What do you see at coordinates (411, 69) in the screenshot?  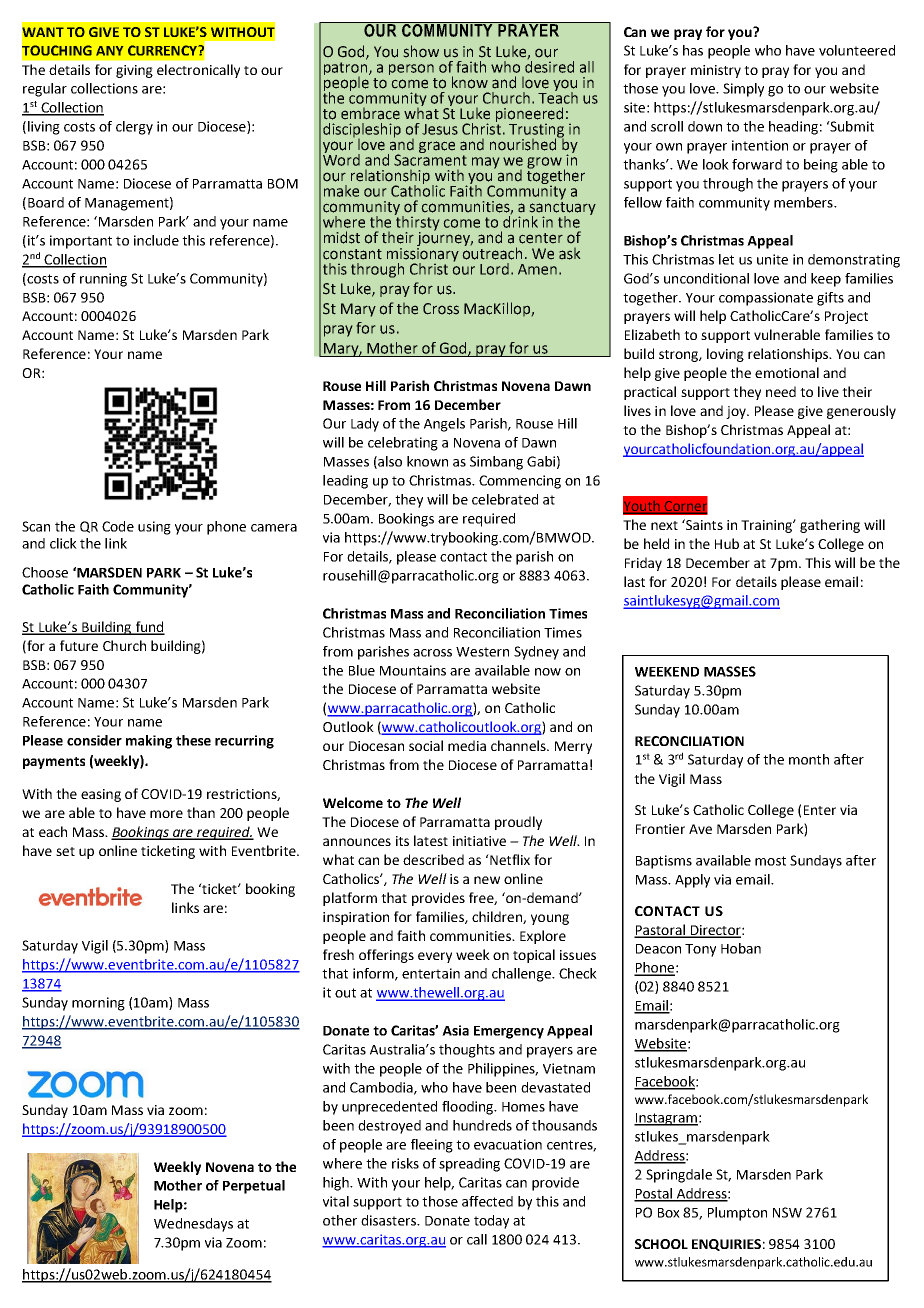 I see `person` at bounding box center [411, 69].
